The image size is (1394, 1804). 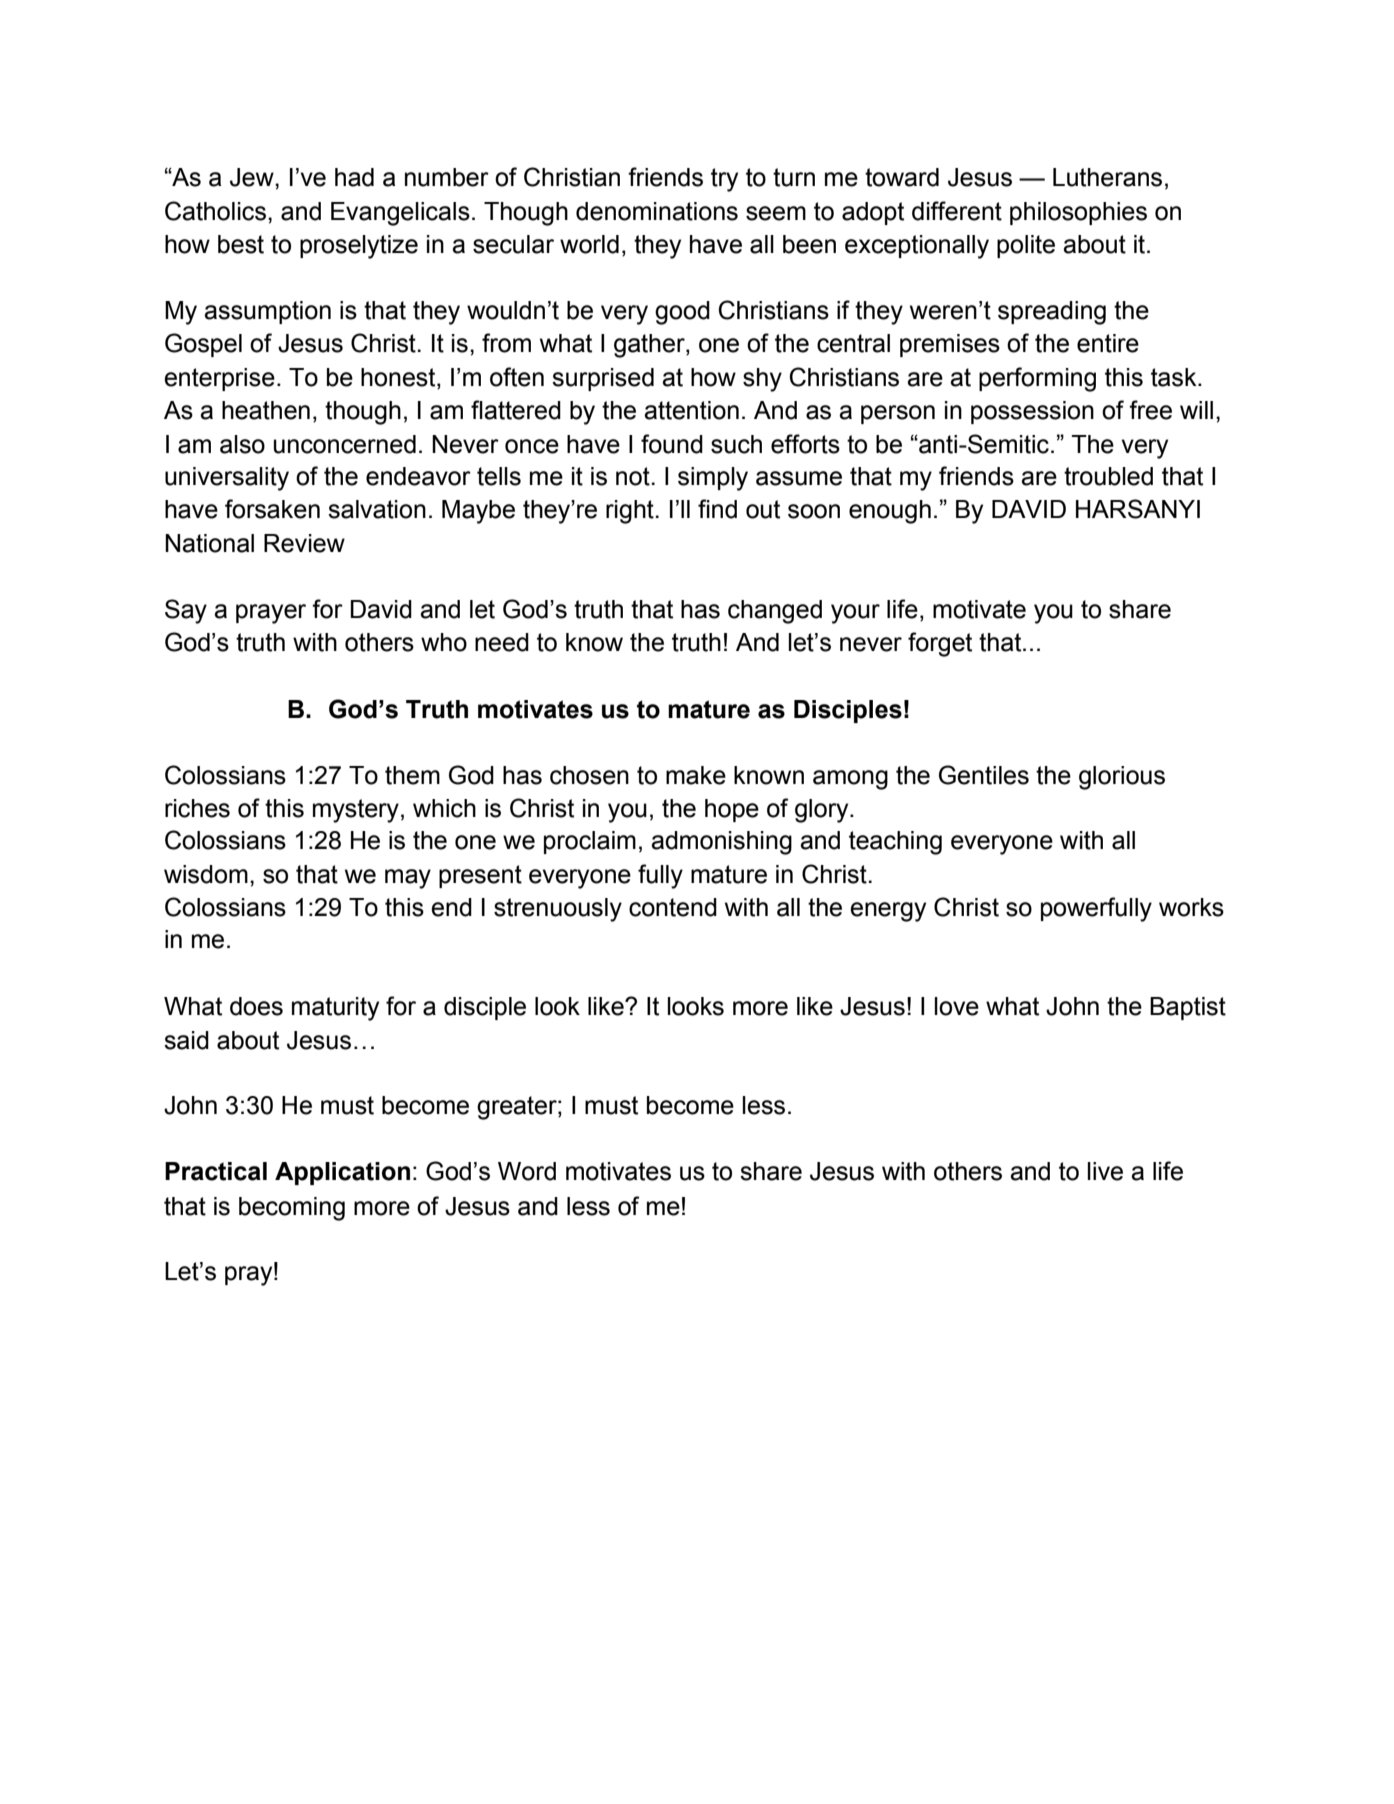 I want to click on denominations, so click(x=657, y=211).
